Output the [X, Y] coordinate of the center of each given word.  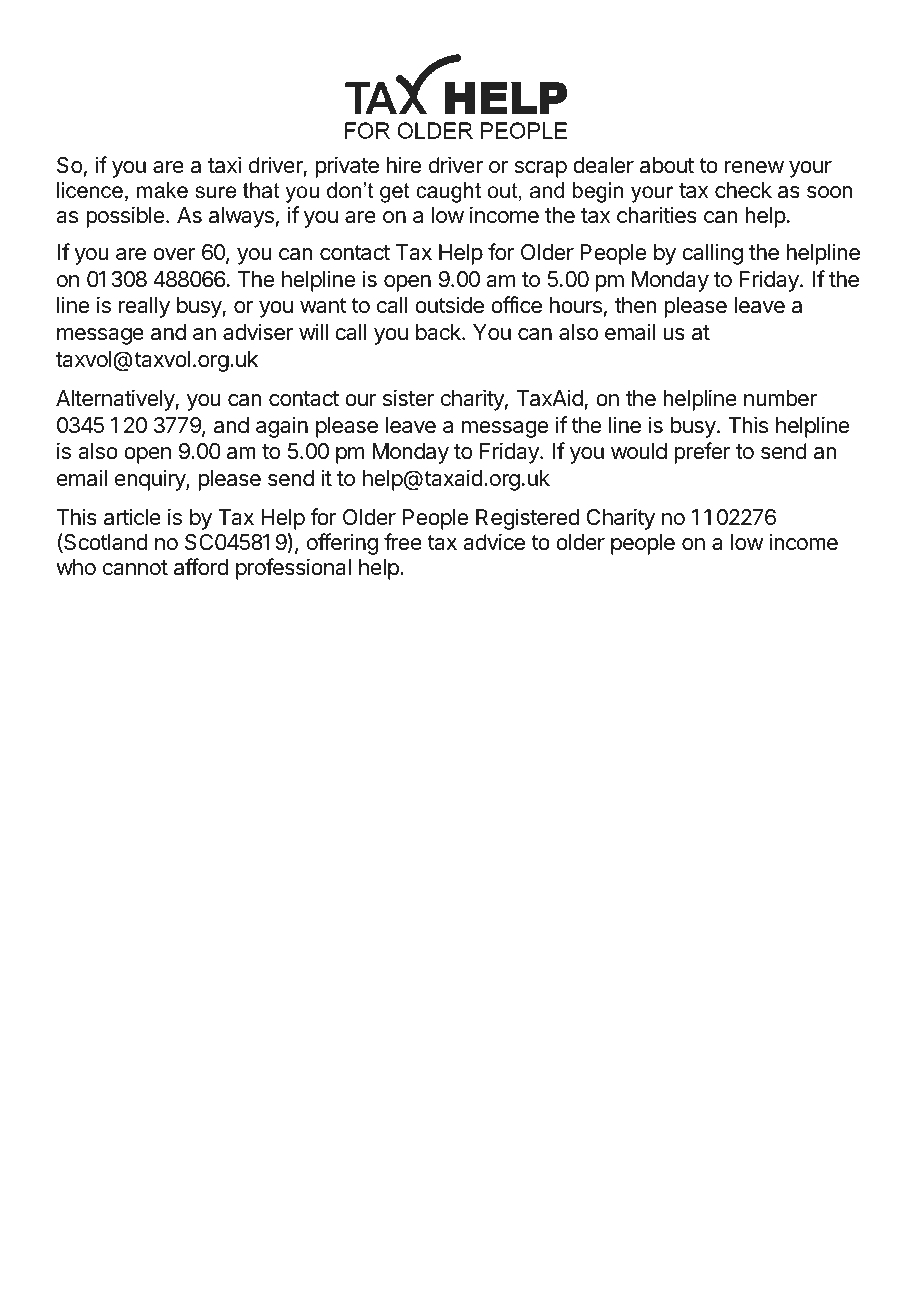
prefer [702, 453]
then [635, 305]
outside [449, 305]
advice [494, 542]
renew [754, 167]
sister [408, 398]
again [282, 427]
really [144, 307]
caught [448, 192]
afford [201, 567]
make [162, 190]
